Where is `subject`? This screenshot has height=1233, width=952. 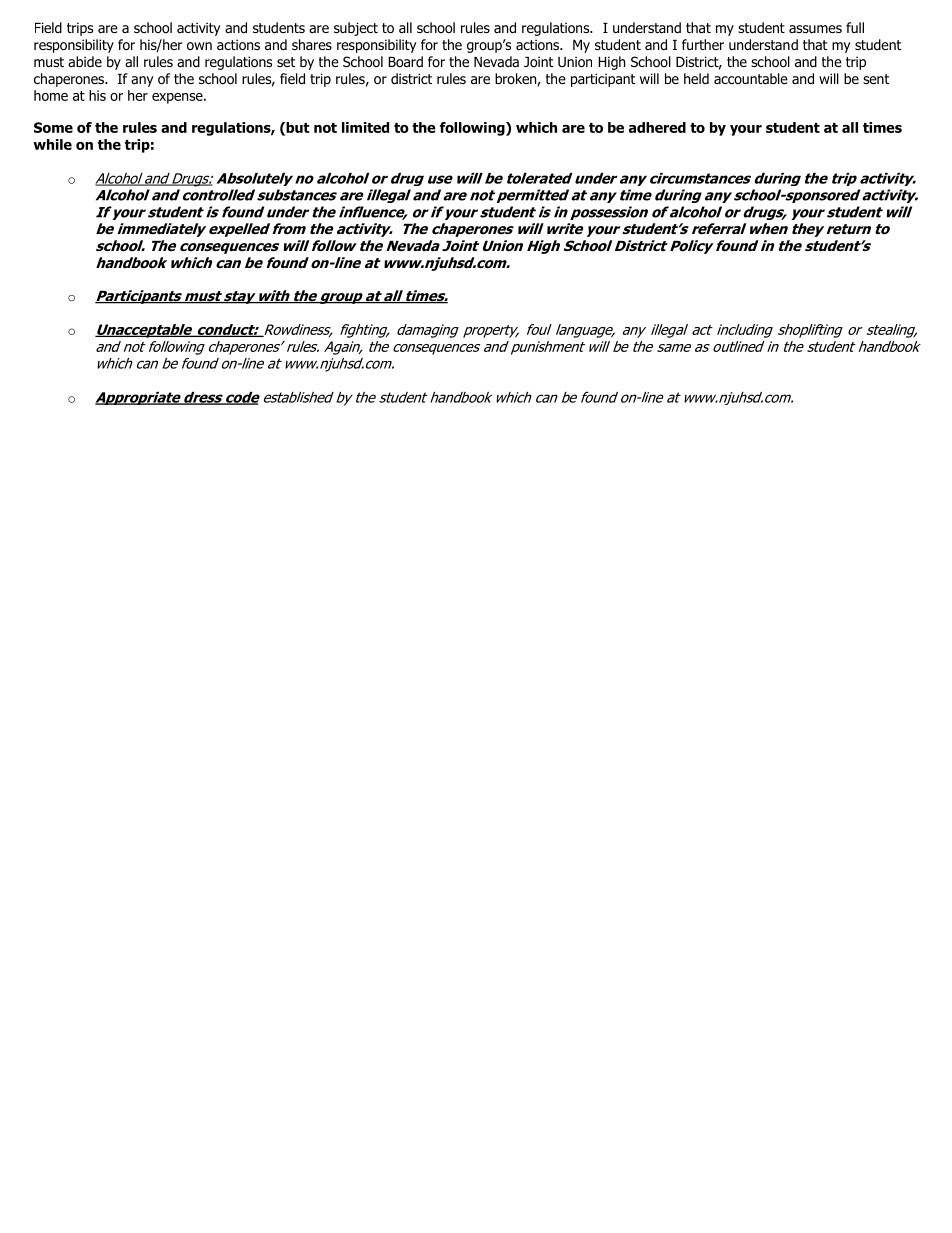
subject is located at coordinates (356, 29).
